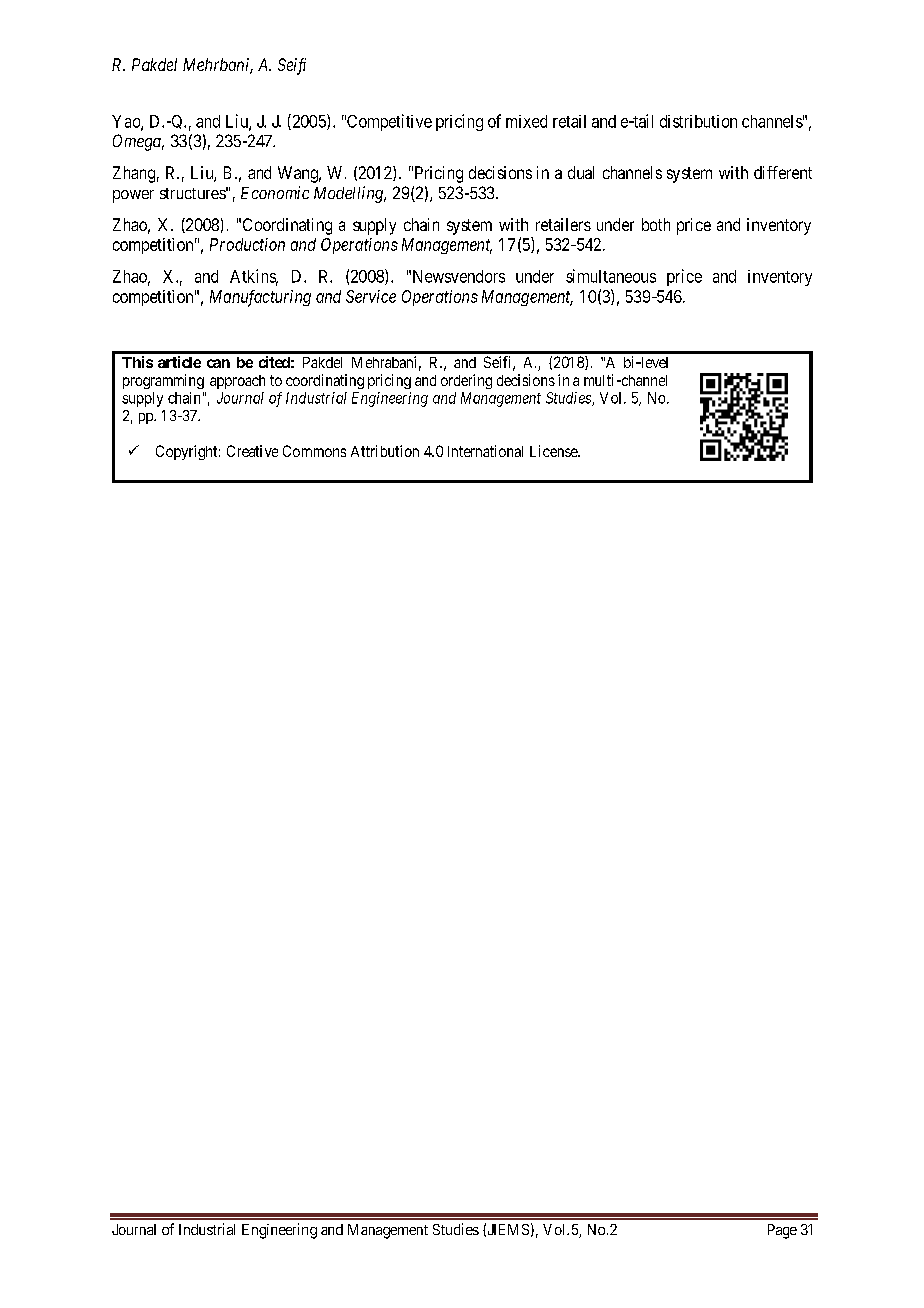  Describe the element at coordinates (526, 121) in the page. I see `mixed` at that location.
